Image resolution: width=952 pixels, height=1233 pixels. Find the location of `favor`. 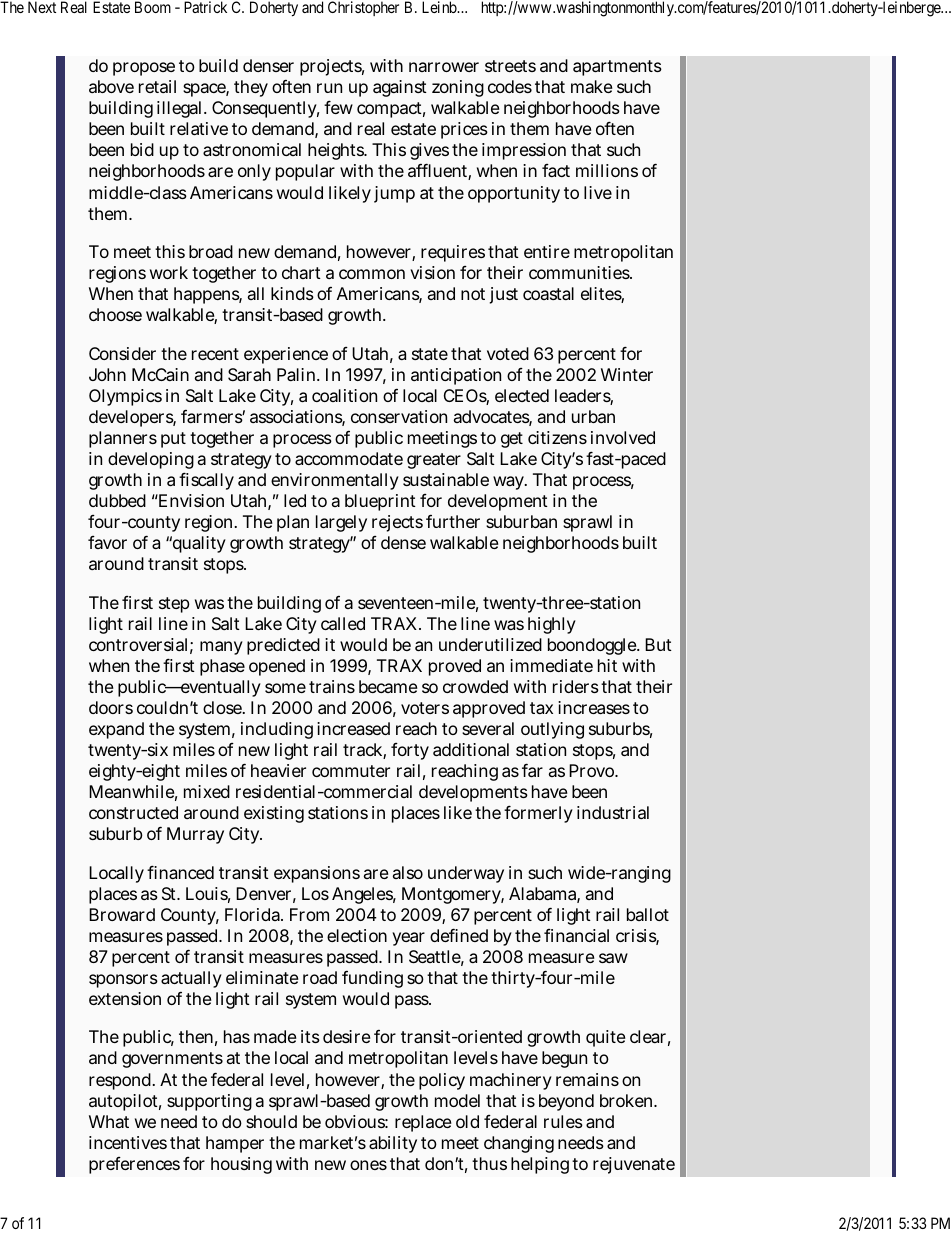

favor is located at coordinates (107, 542).
